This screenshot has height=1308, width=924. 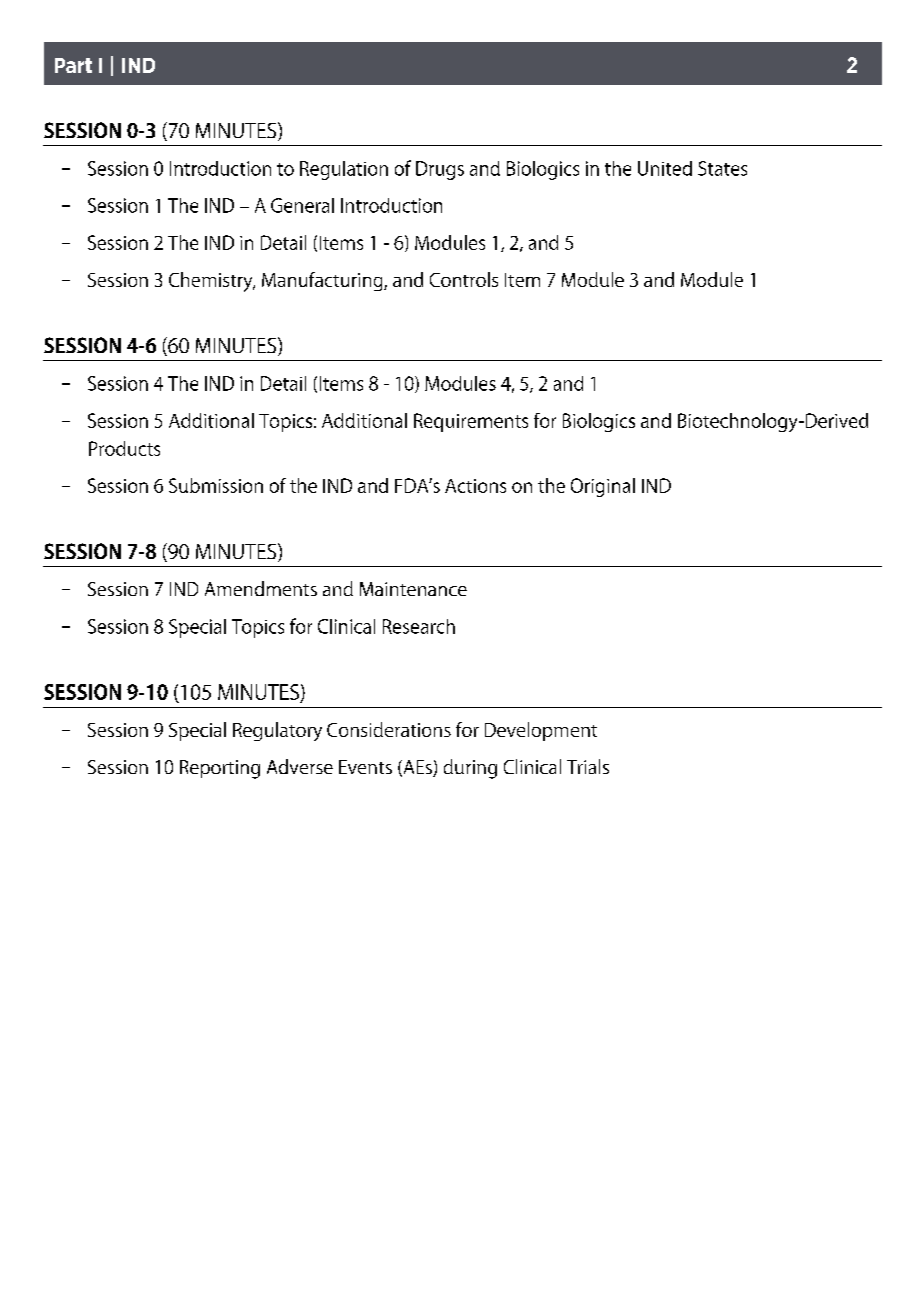 What do you see at coordinates (464, 279) in the screenshot?
I see `Controls` at bounding box center [464, 279].
